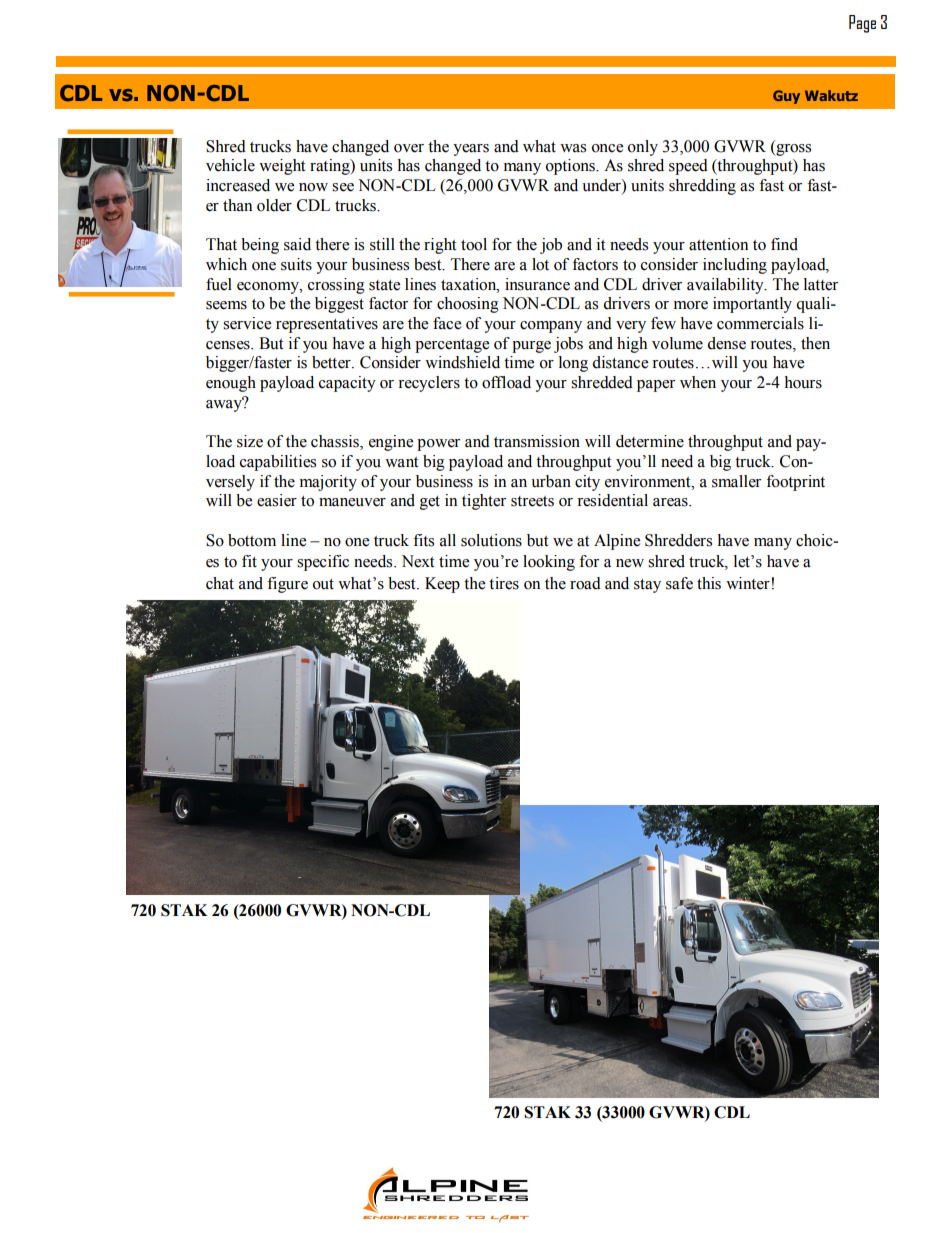 Image resolution: width=952 pixels, height=1233 pixels. Describe the element at coordinates (862, 24) in the screenshot. I see `Page` at that location.
